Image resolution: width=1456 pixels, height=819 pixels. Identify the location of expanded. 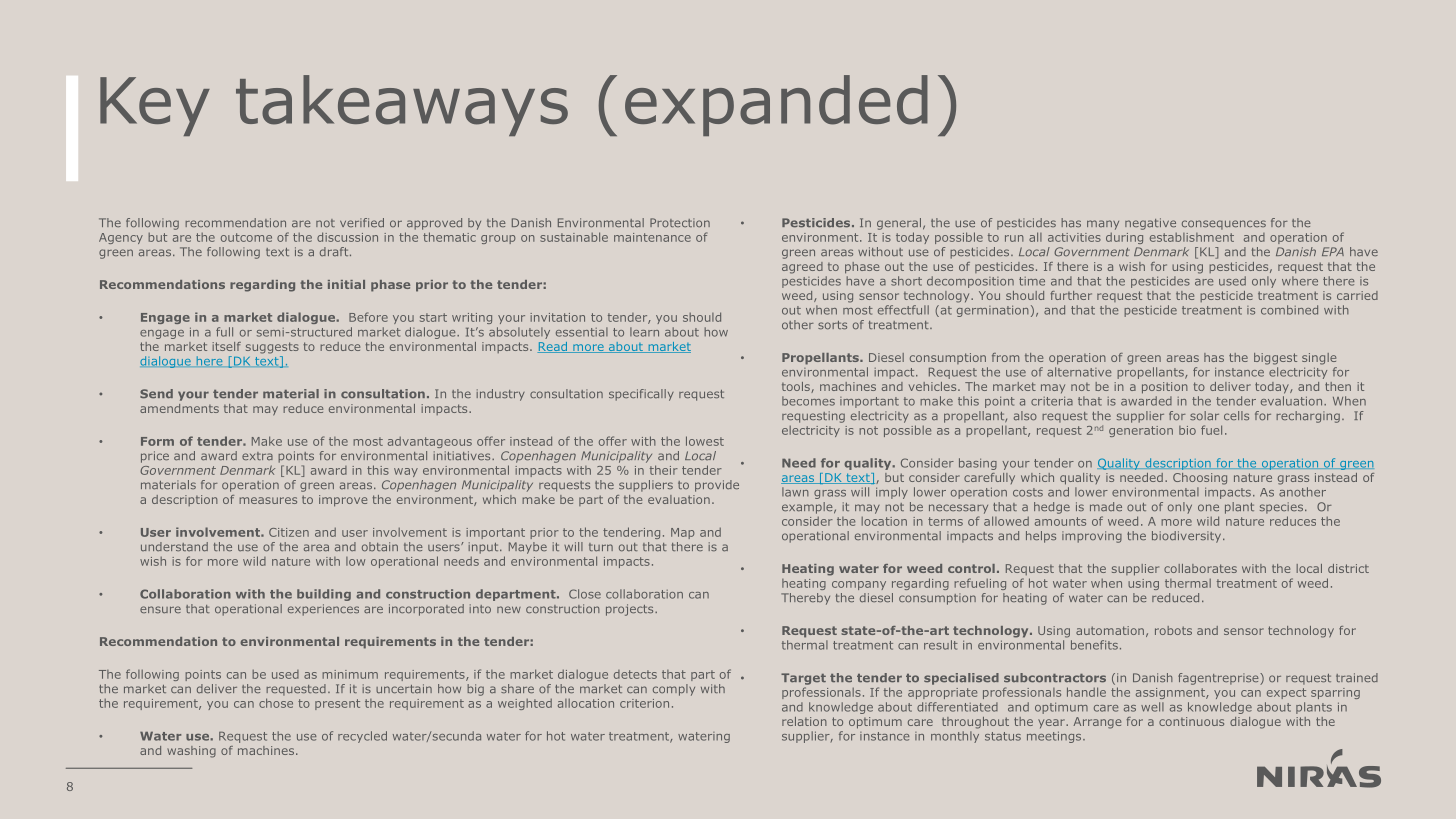
(776, 105).
